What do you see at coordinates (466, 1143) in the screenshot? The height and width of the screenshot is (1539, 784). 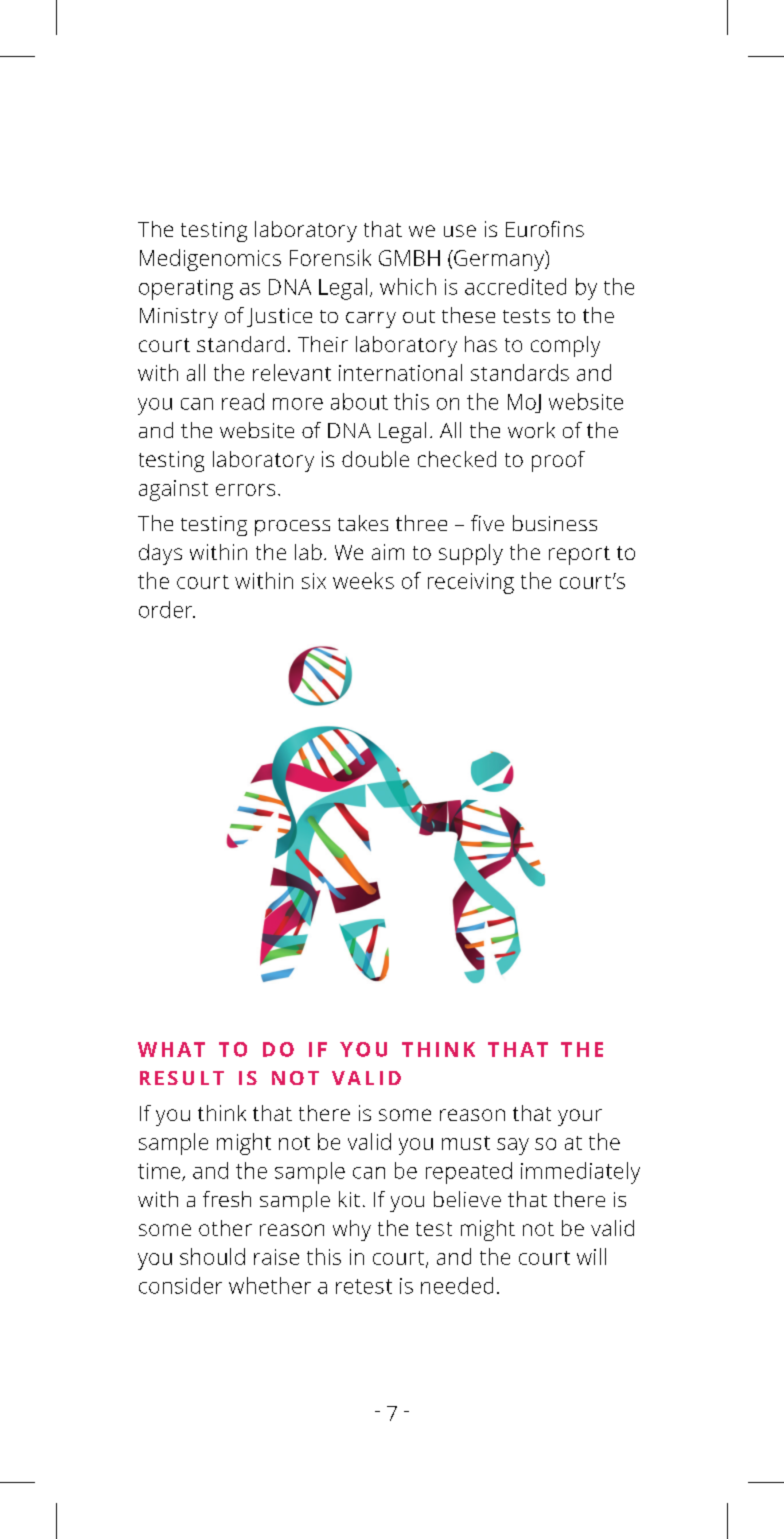 I see `must` at bounding box center [466, 1143].
